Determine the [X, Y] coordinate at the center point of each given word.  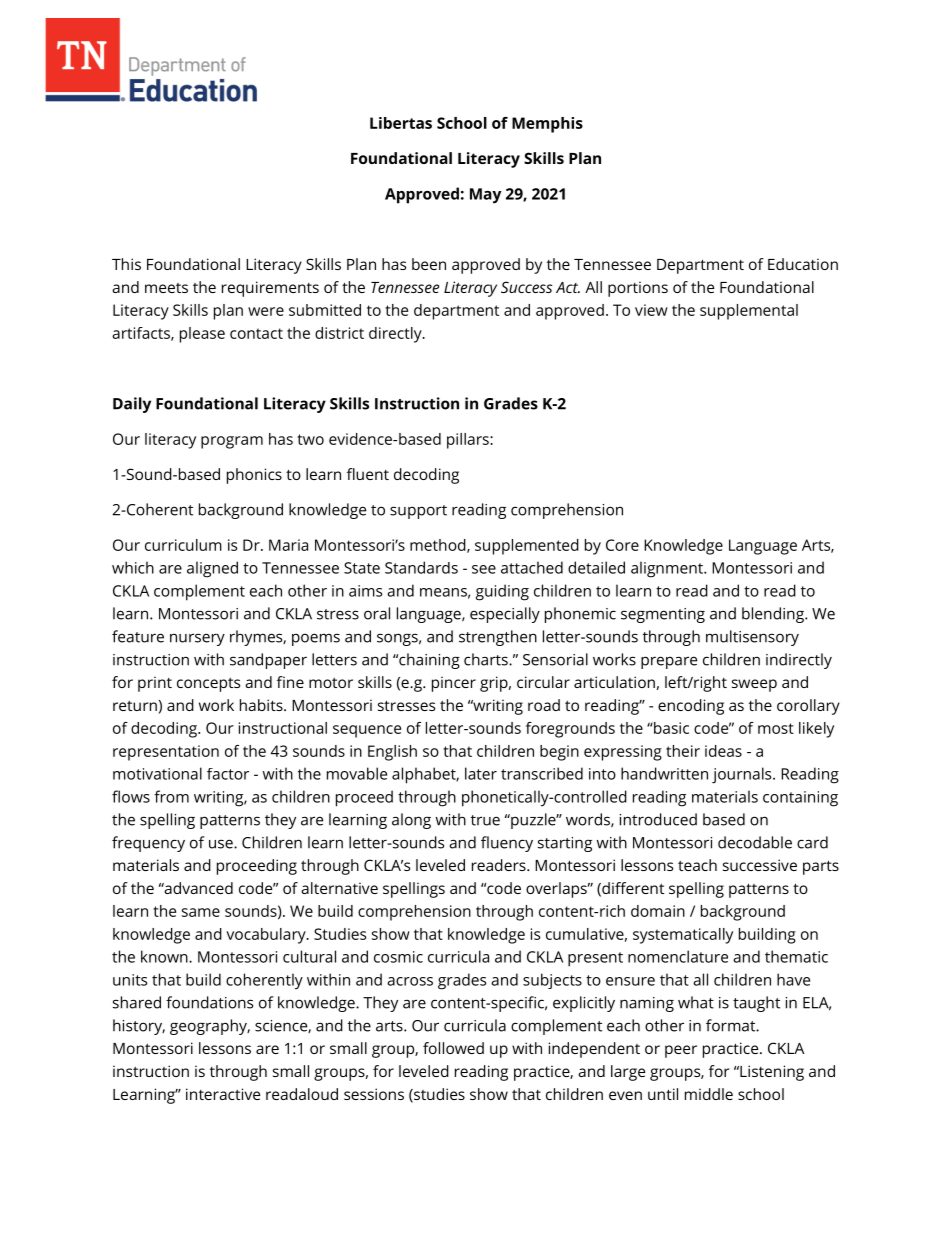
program [232, 442]
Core [622, 545]
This [126, 264]
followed [453, 1048]
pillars [469, 441]
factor [228, 774]
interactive [223, 1094]
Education [803, 264]
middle [709, 1094]
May [485, 196]
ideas [723, 751]
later [481, 773]
